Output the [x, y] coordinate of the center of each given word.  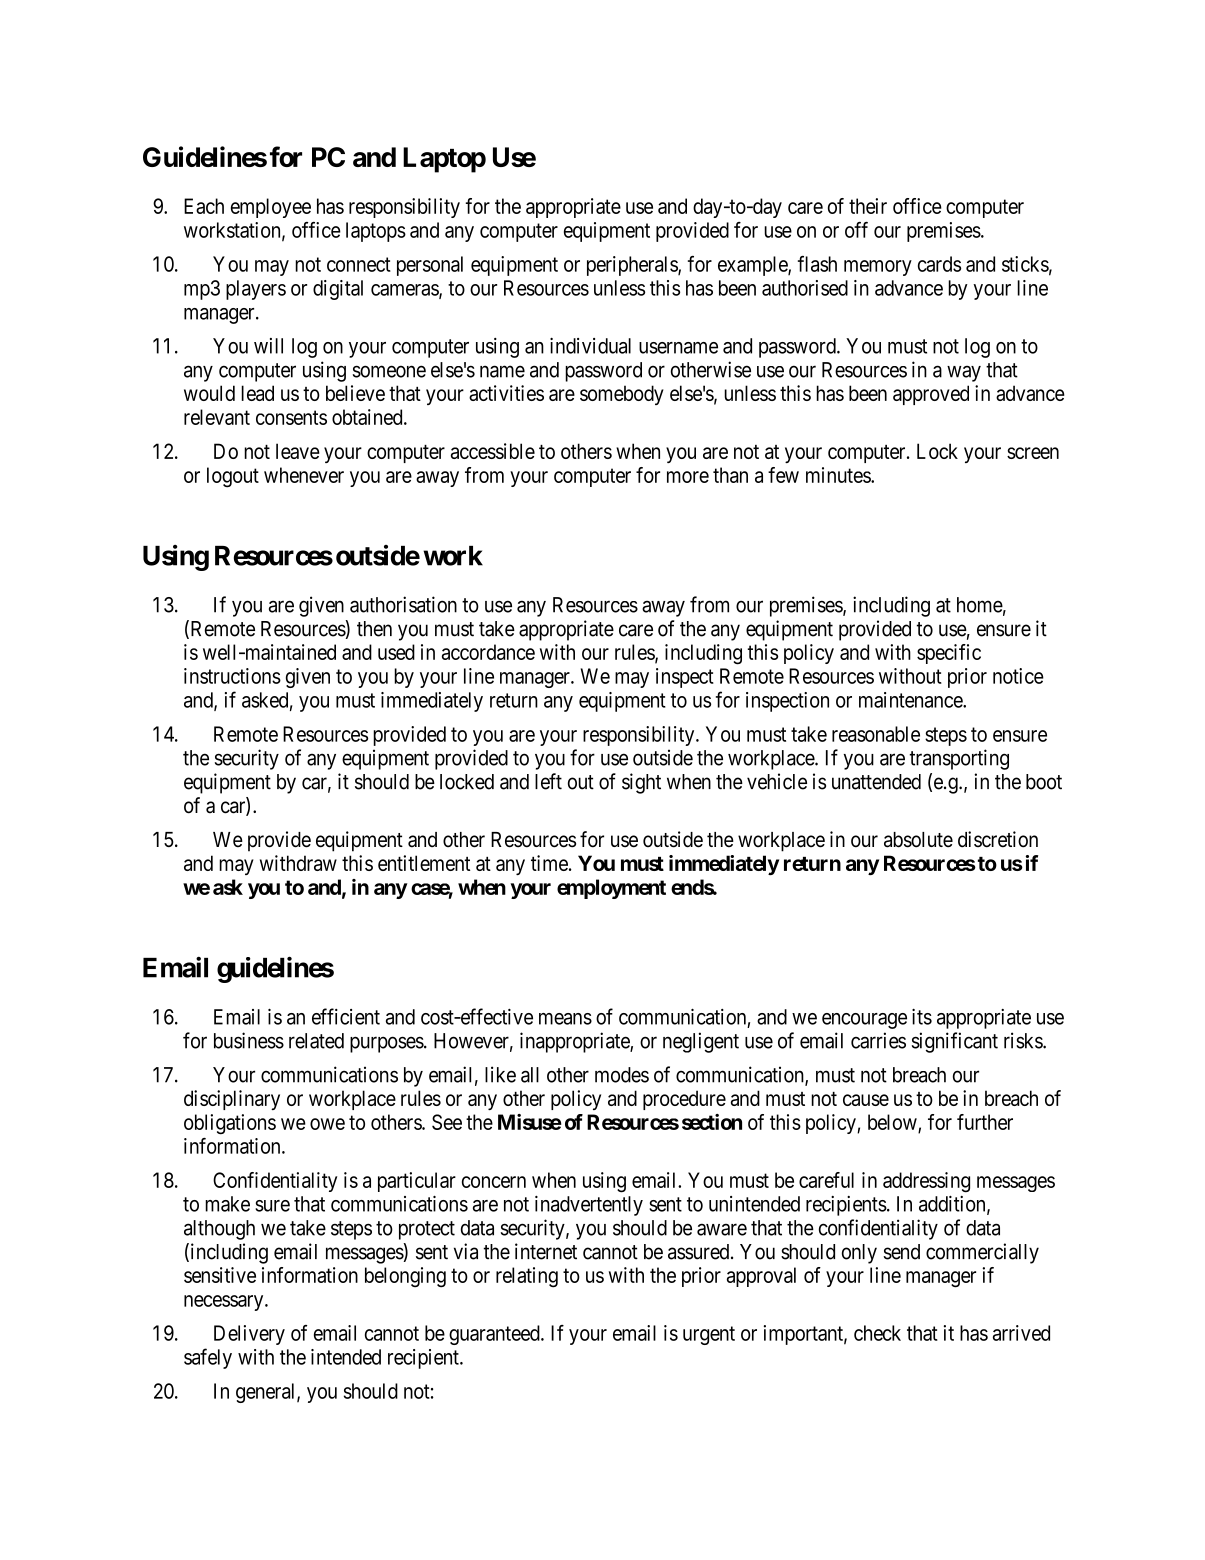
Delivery [249, 1335]
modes [622, 1075]
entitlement [424, 863]
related [316, 1041]
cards [939, 264]
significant [955, 1042]
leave [298, 451]
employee [271, 208]
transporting [959, 759]
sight [641, 783]
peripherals [633, 266]
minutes [839, 475]
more [688, 477]
